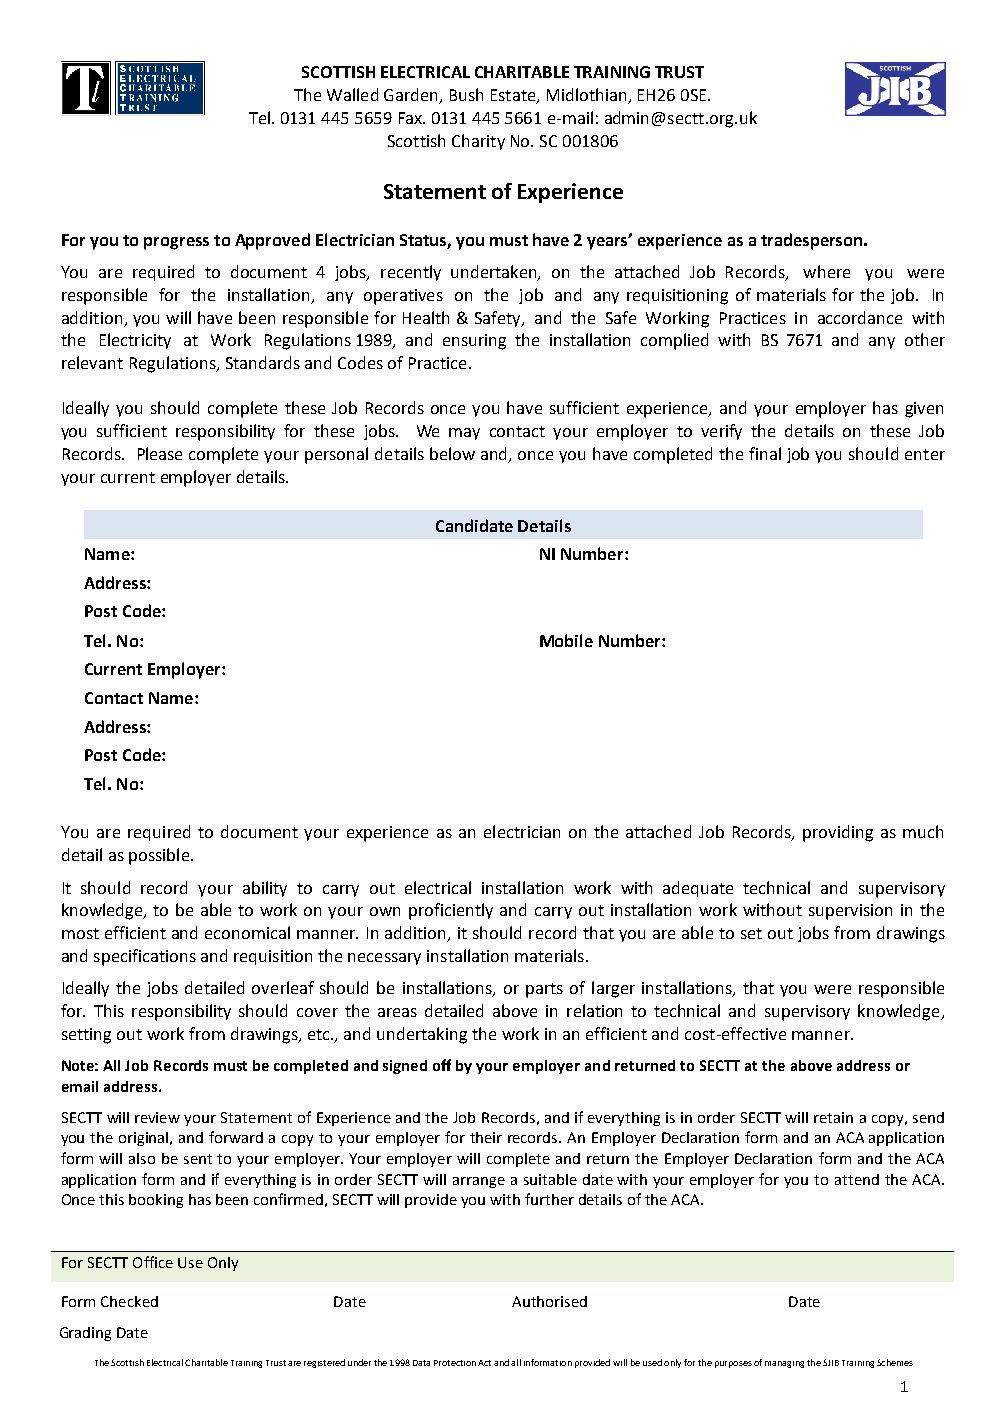 The width and height of the screenshot is (1006, 1423). I want to click on Authorised, so click(549, 1301).
